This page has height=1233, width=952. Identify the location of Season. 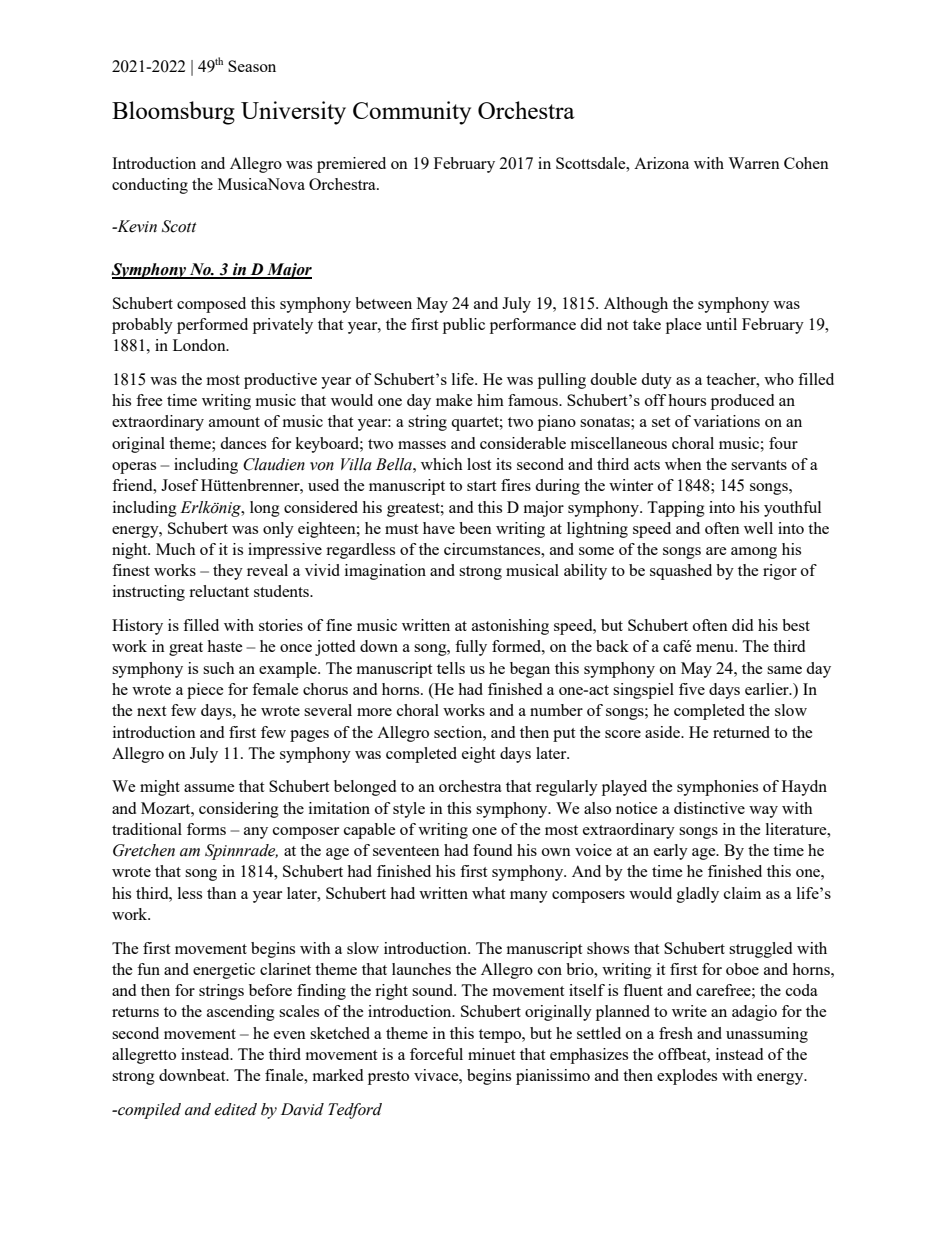
(252, 66).
